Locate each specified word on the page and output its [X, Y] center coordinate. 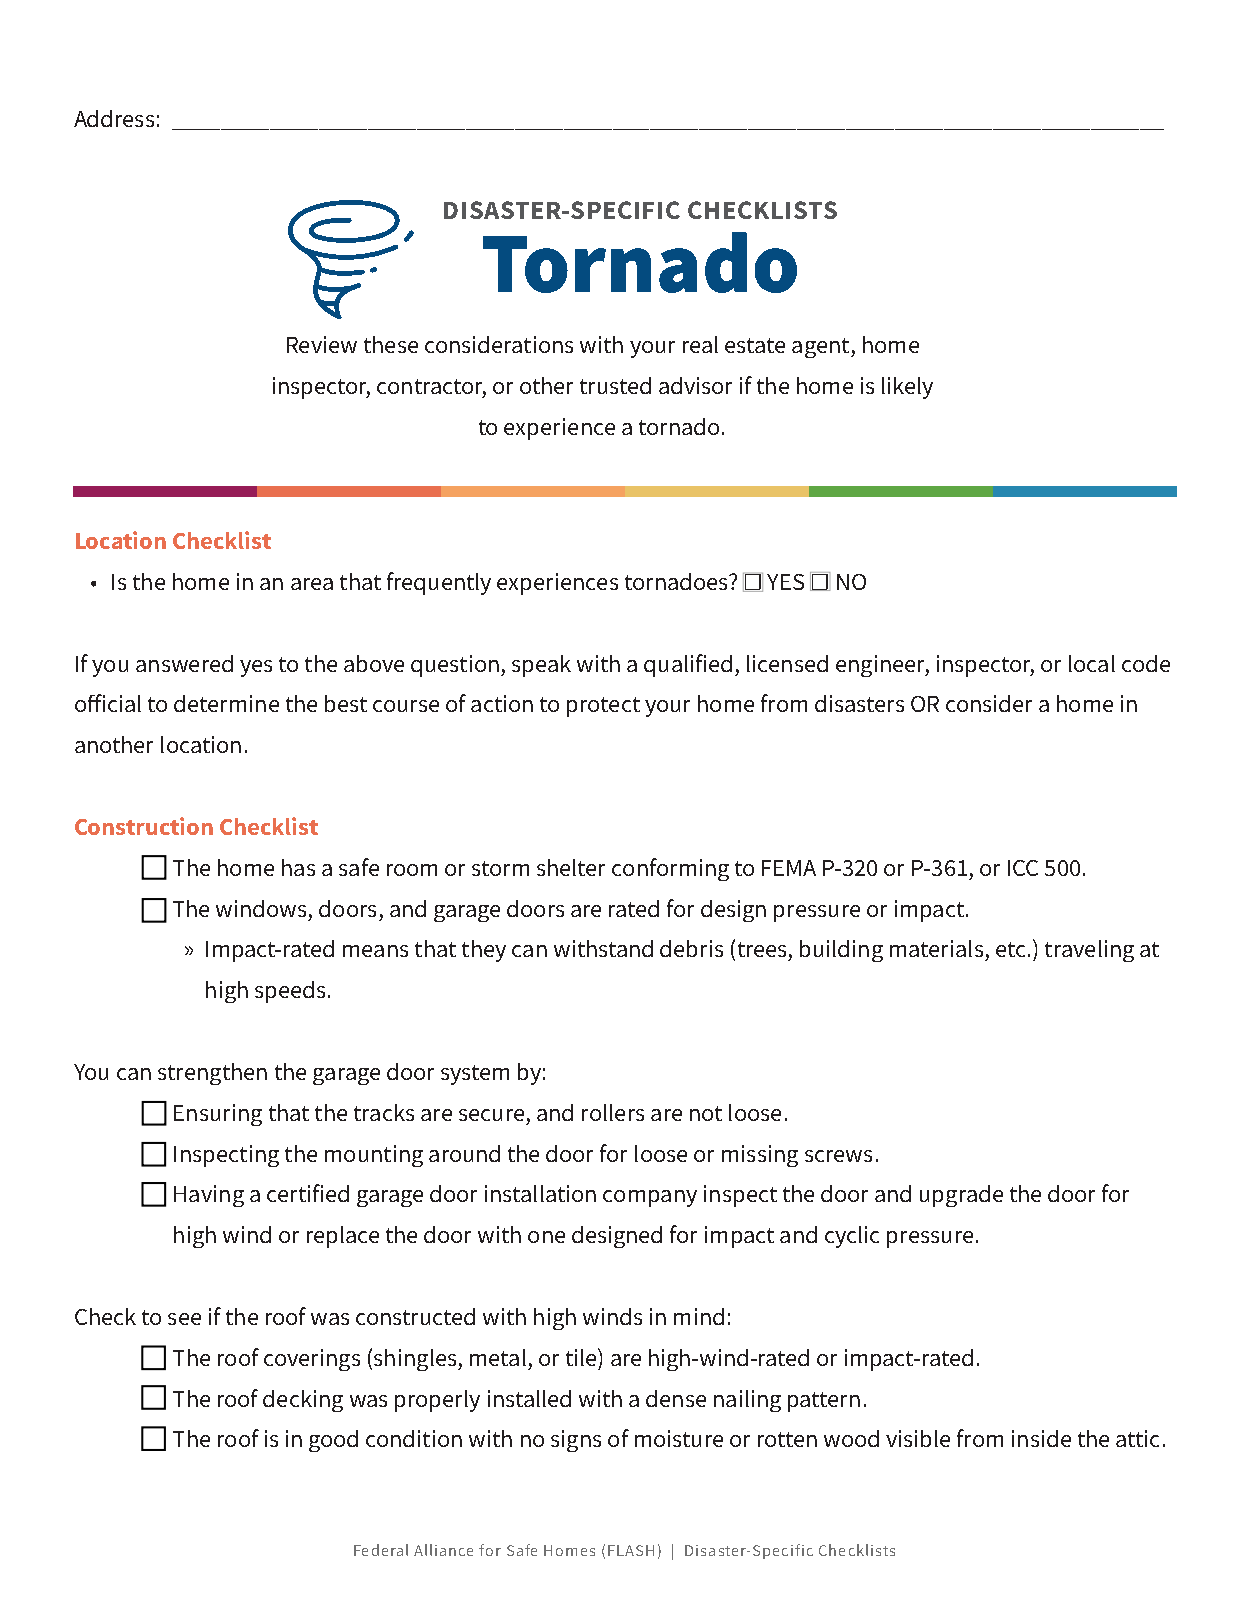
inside [1041, 1438]
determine [226, 703]
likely [907, 388]
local [1092, 663]
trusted [615, 385]
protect [603, 707]
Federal [381, 1550]
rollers [613, 1112]
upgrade [961, 1196]
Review [322, 344]
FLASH [631, 1550]
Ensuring [218, 1115]
